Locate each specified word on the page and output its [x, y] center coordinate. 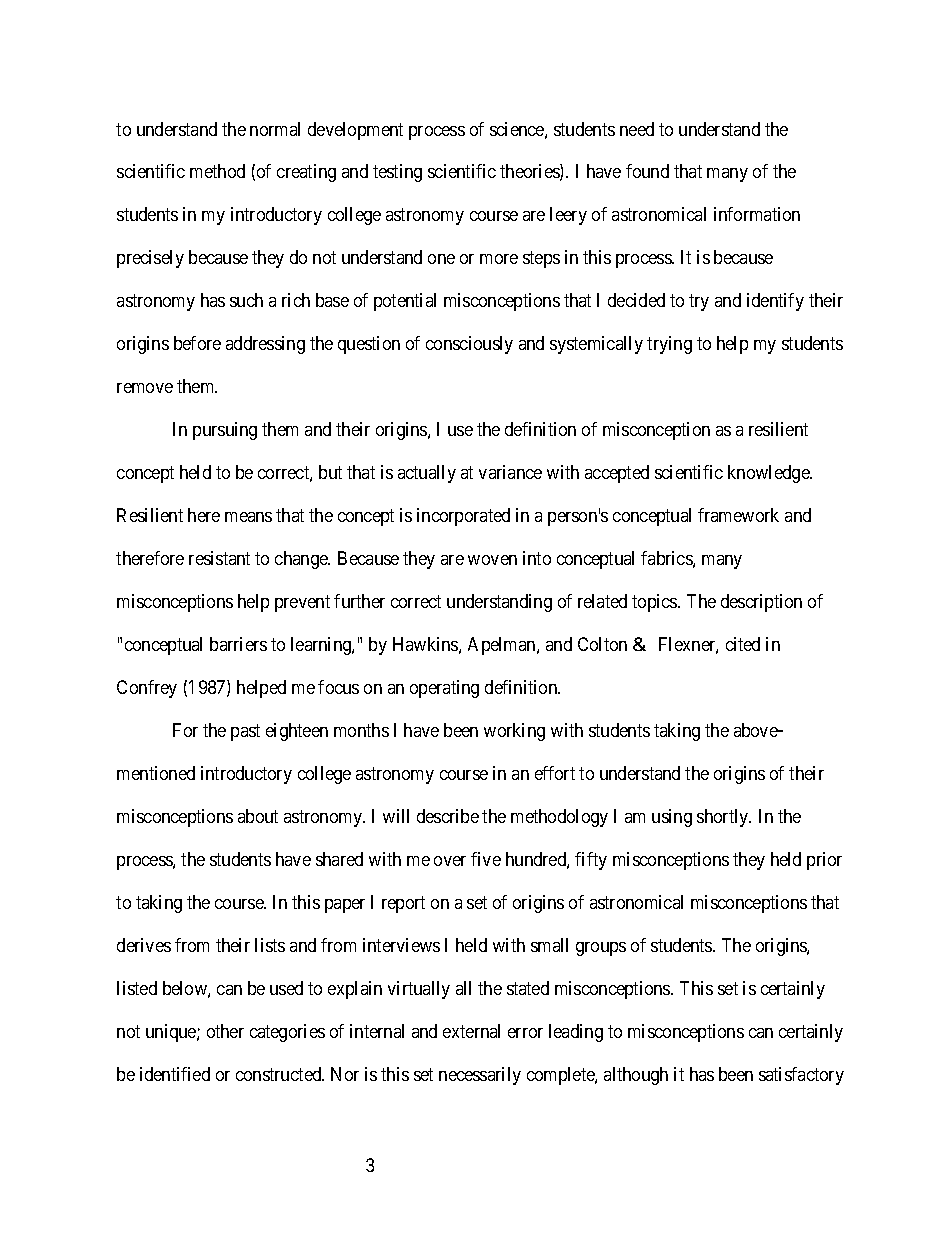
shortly [724, 818]
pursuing [225, 431]
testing [397, 173]
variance [510, 472]
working [514, 732]
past [245, 732]
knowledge [769, 474]
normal [275, 129]
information [757, 214]
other [225, 1031]
